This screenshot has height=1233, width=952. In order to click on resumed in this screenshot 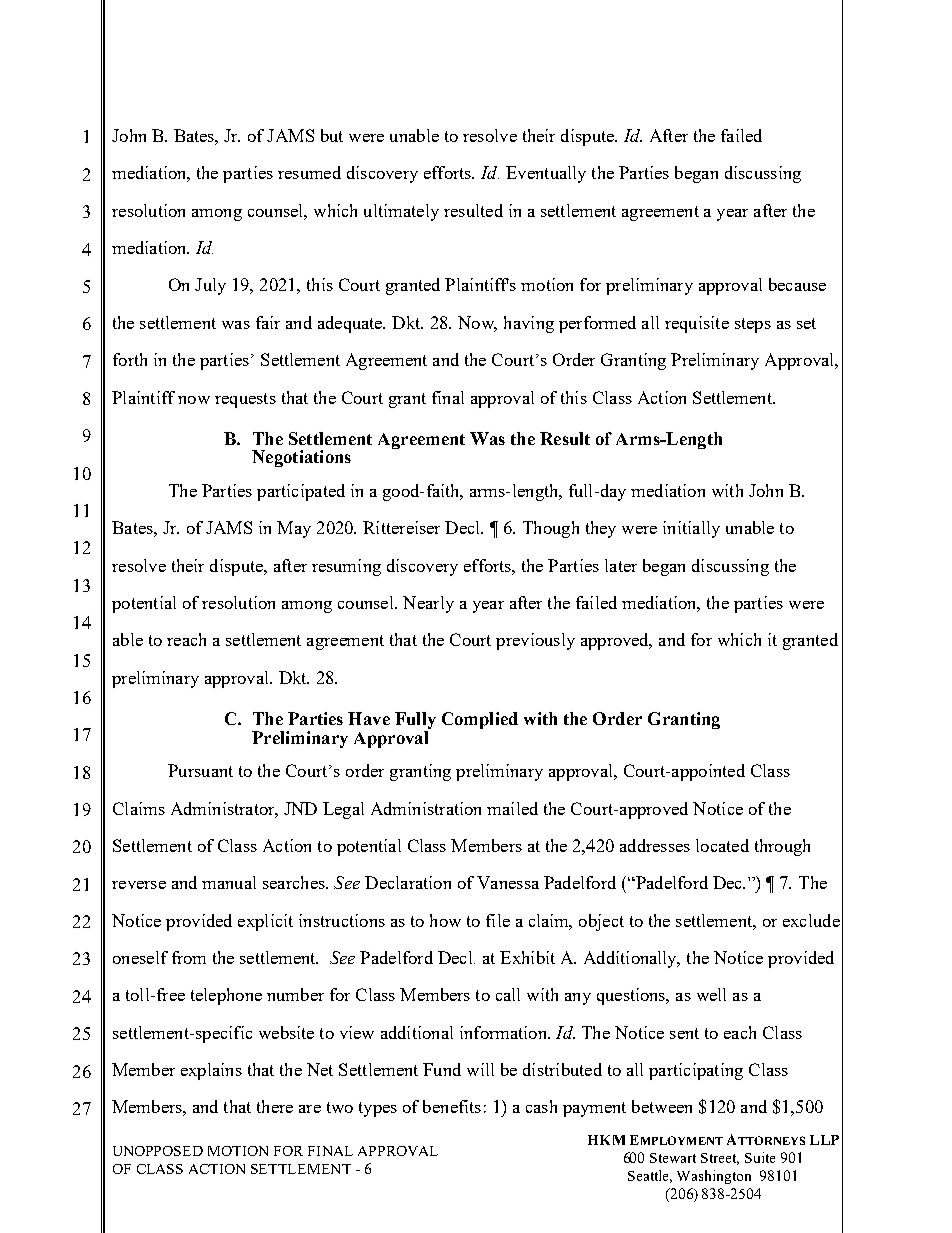, I will do `click(309, 172)`.
